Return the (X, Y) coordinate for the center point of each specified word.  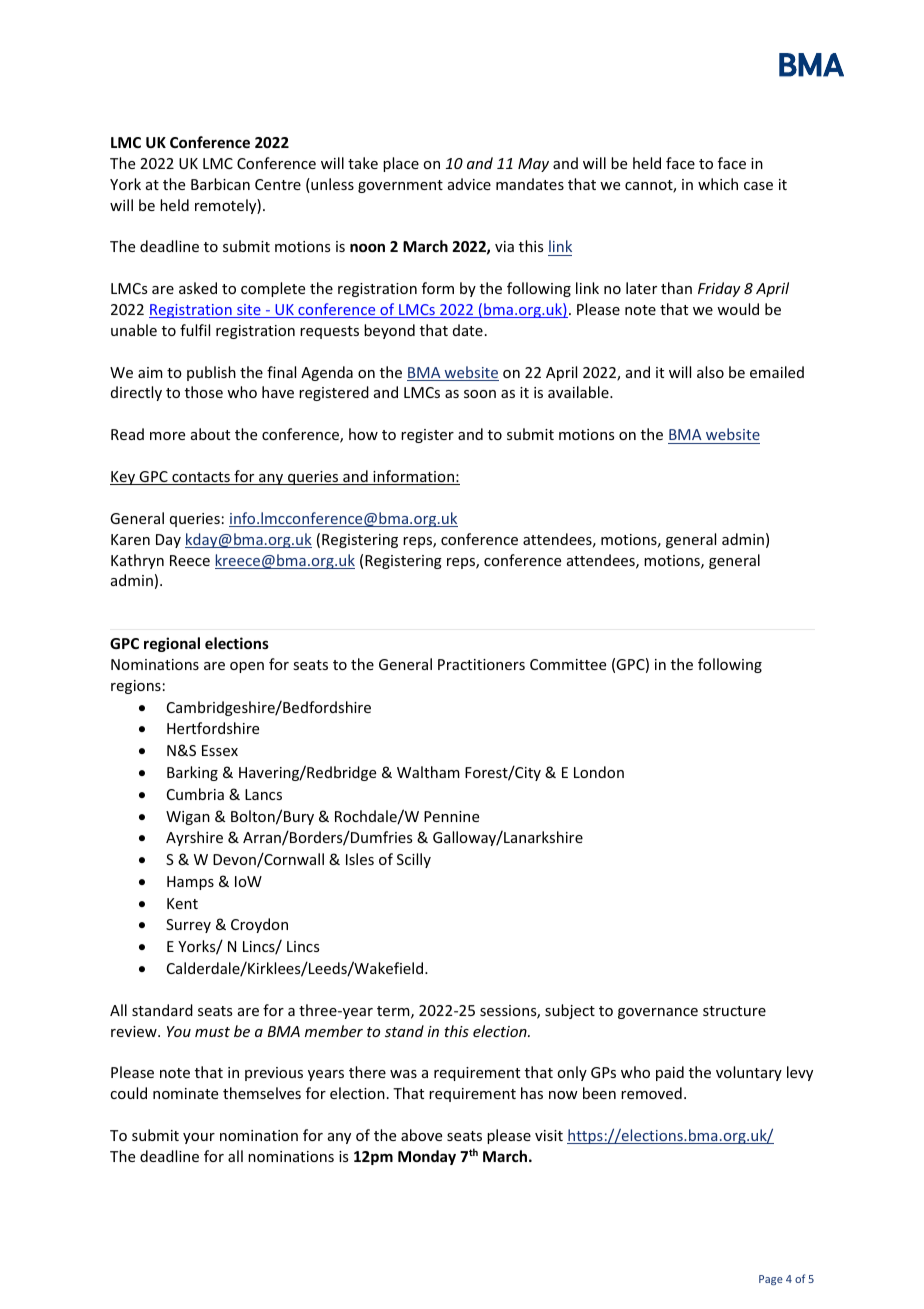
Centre (278, 184)
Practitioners (481, 664)
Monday (427, 1157)
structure (734, 1011)
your (199, 1138)
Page (771, 1280)
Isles (360, 859)
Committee (568, 664)
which (718, 184)
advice (469, 184)
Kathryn (137, 561)
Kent (182, 903)
